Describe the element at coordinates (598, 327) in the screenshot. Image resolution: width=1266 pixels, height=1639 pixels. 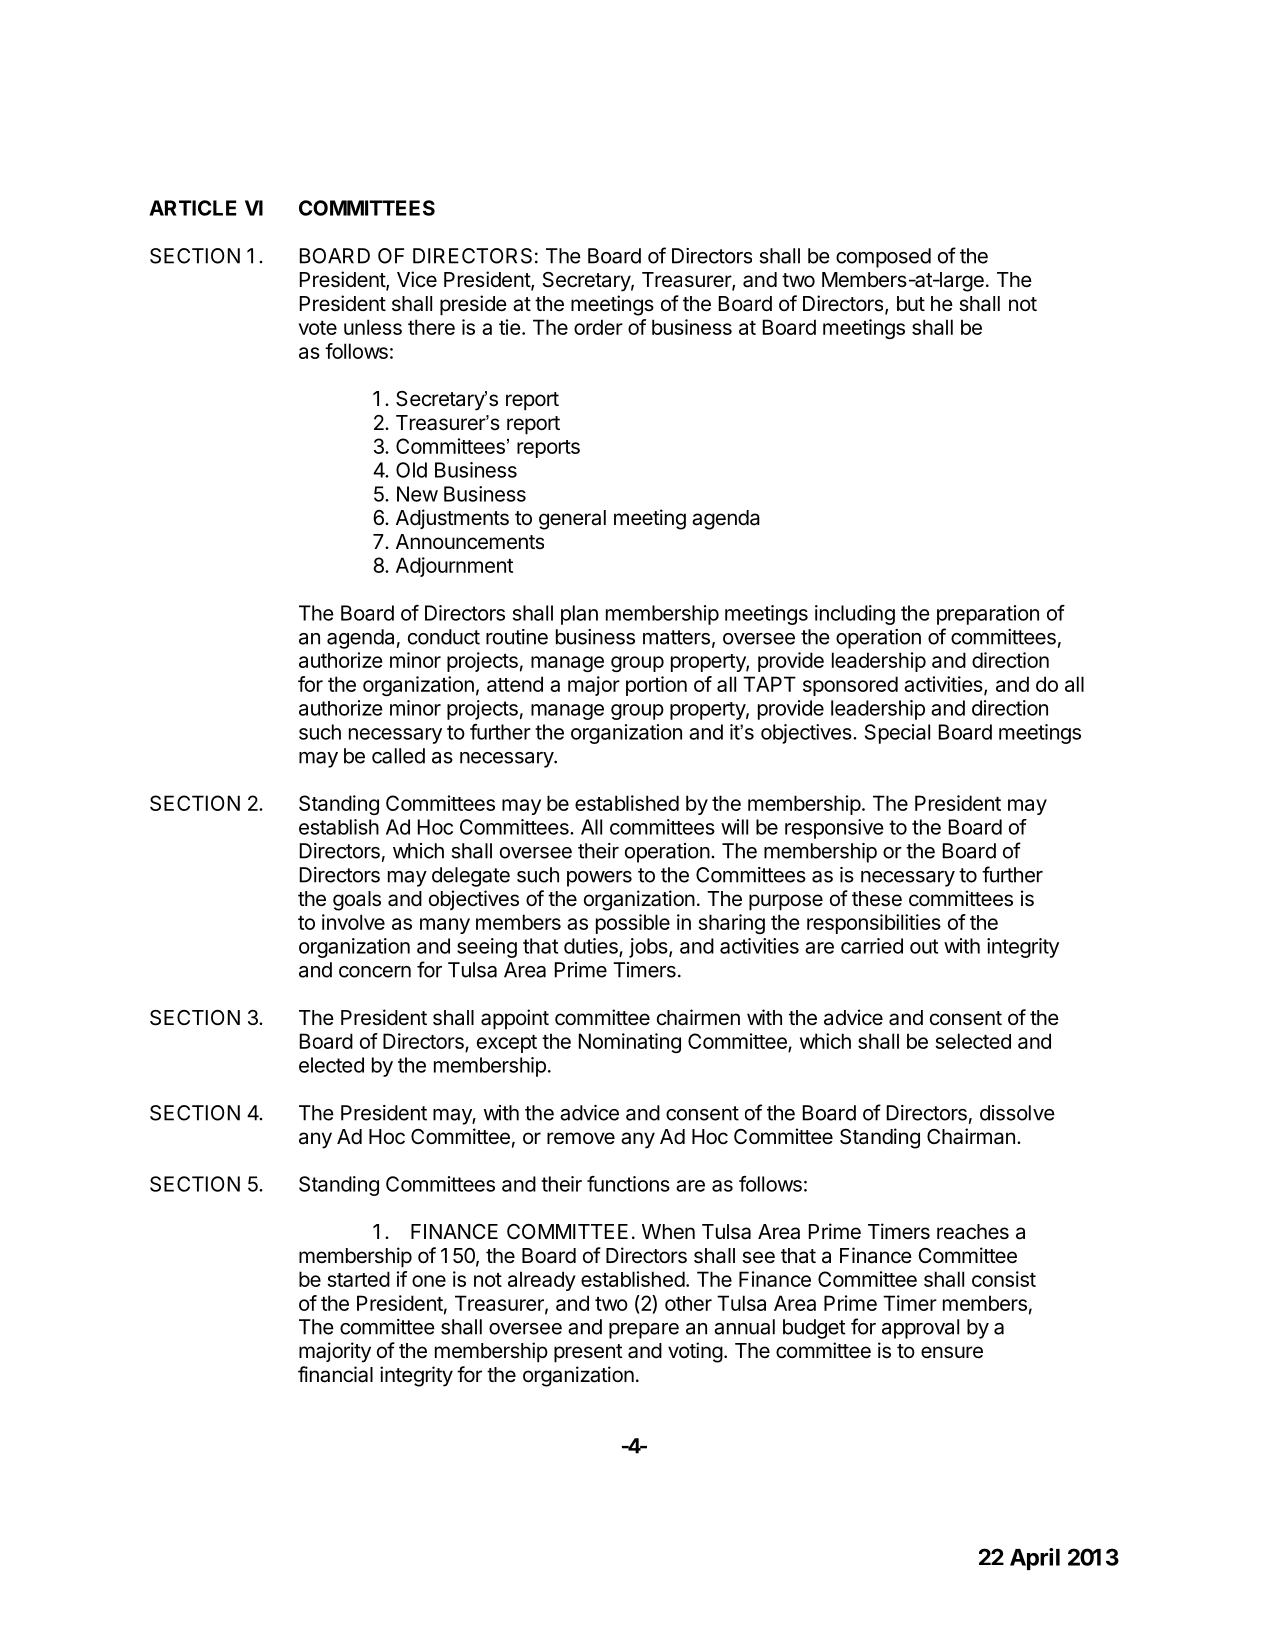
I see `order` at that location.
